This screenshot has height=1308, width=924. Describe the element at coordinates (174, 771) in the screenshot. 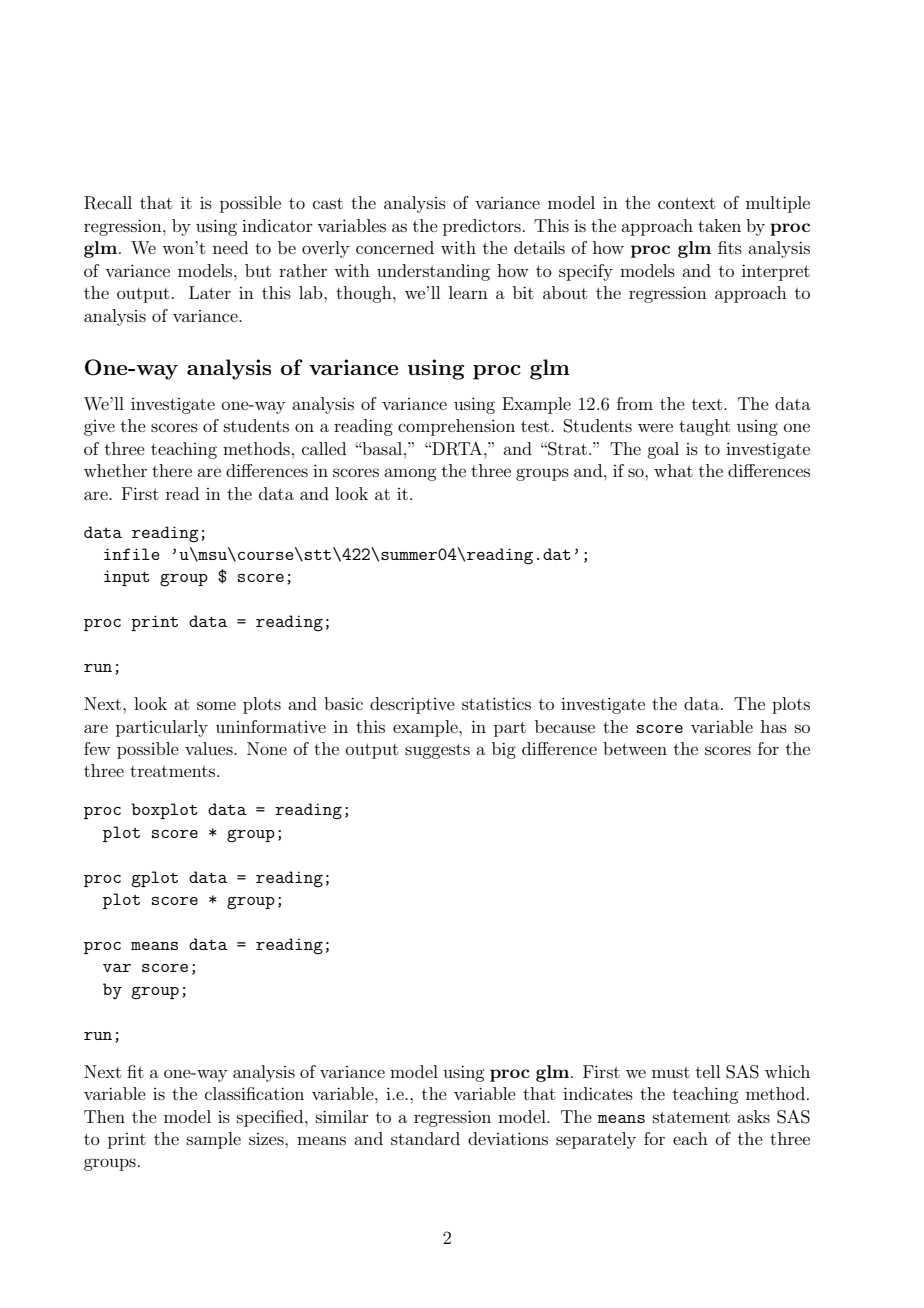

I see `treatments` at that location.
